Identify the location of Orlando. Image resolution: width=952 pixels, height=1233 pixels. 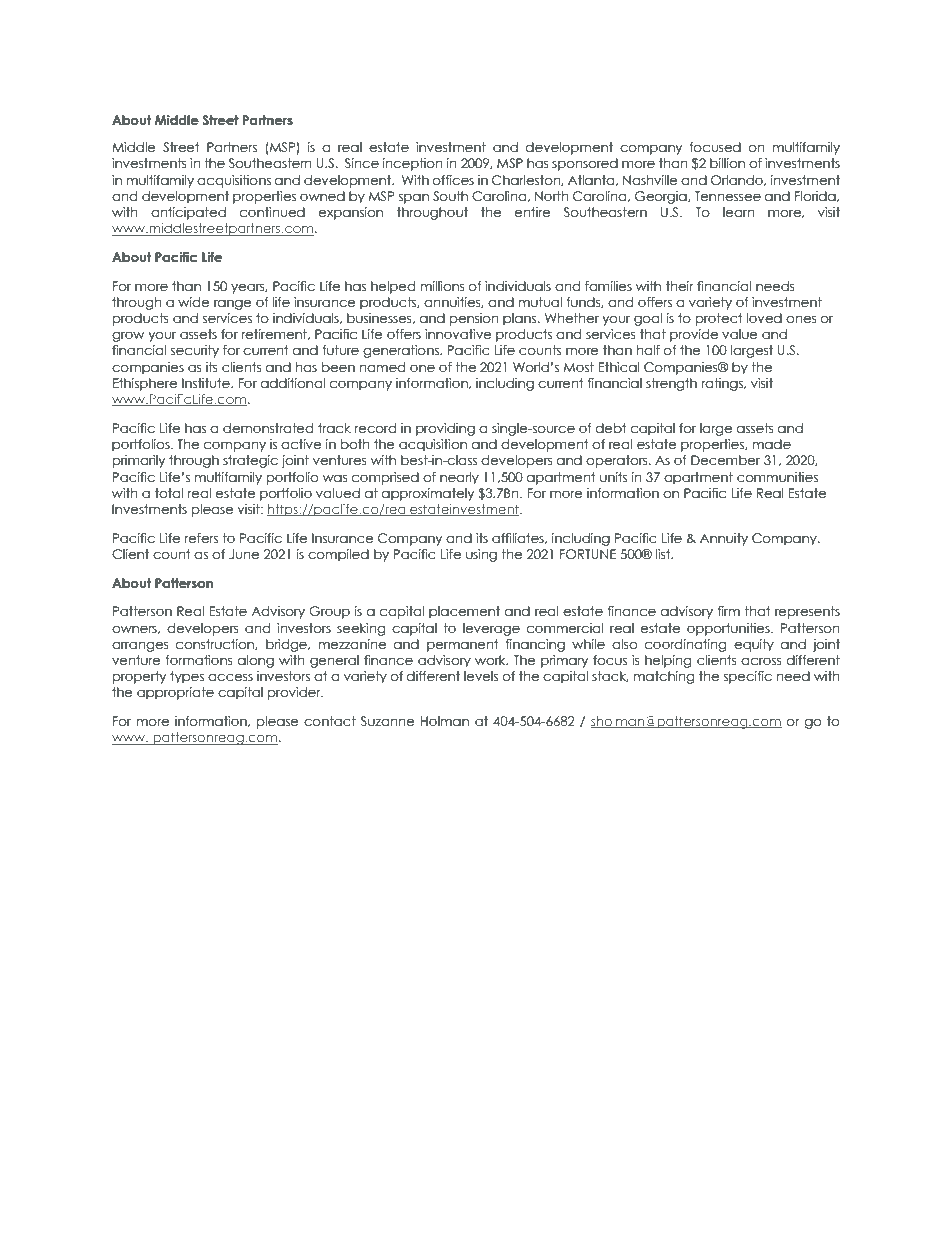
(738, 180).
